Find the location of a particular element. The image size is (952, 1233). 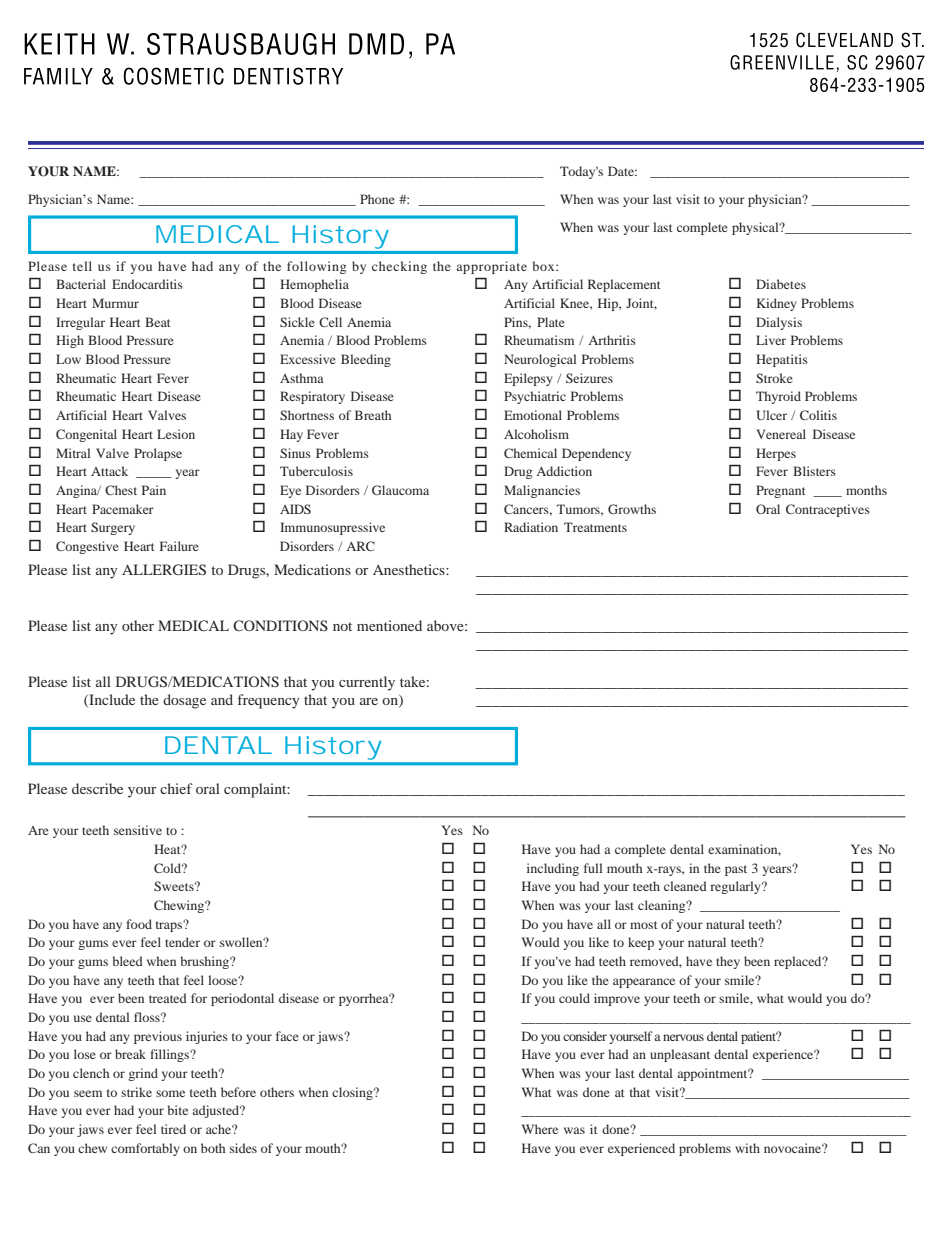

Radiation is located at coordinates (531, 527).
